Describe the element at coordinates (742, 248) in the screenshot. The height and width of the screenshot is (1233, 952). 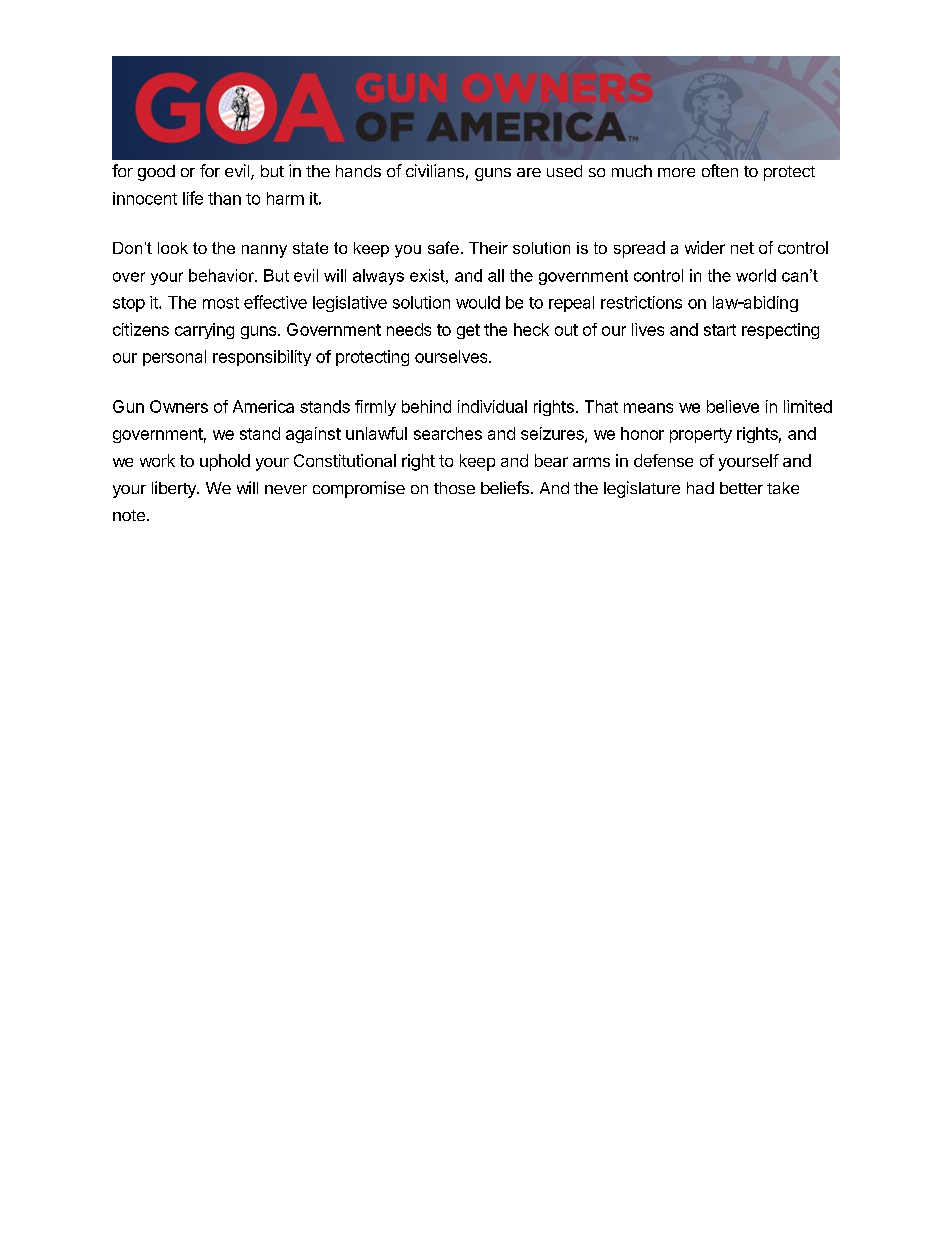
I see `net` at that location.
